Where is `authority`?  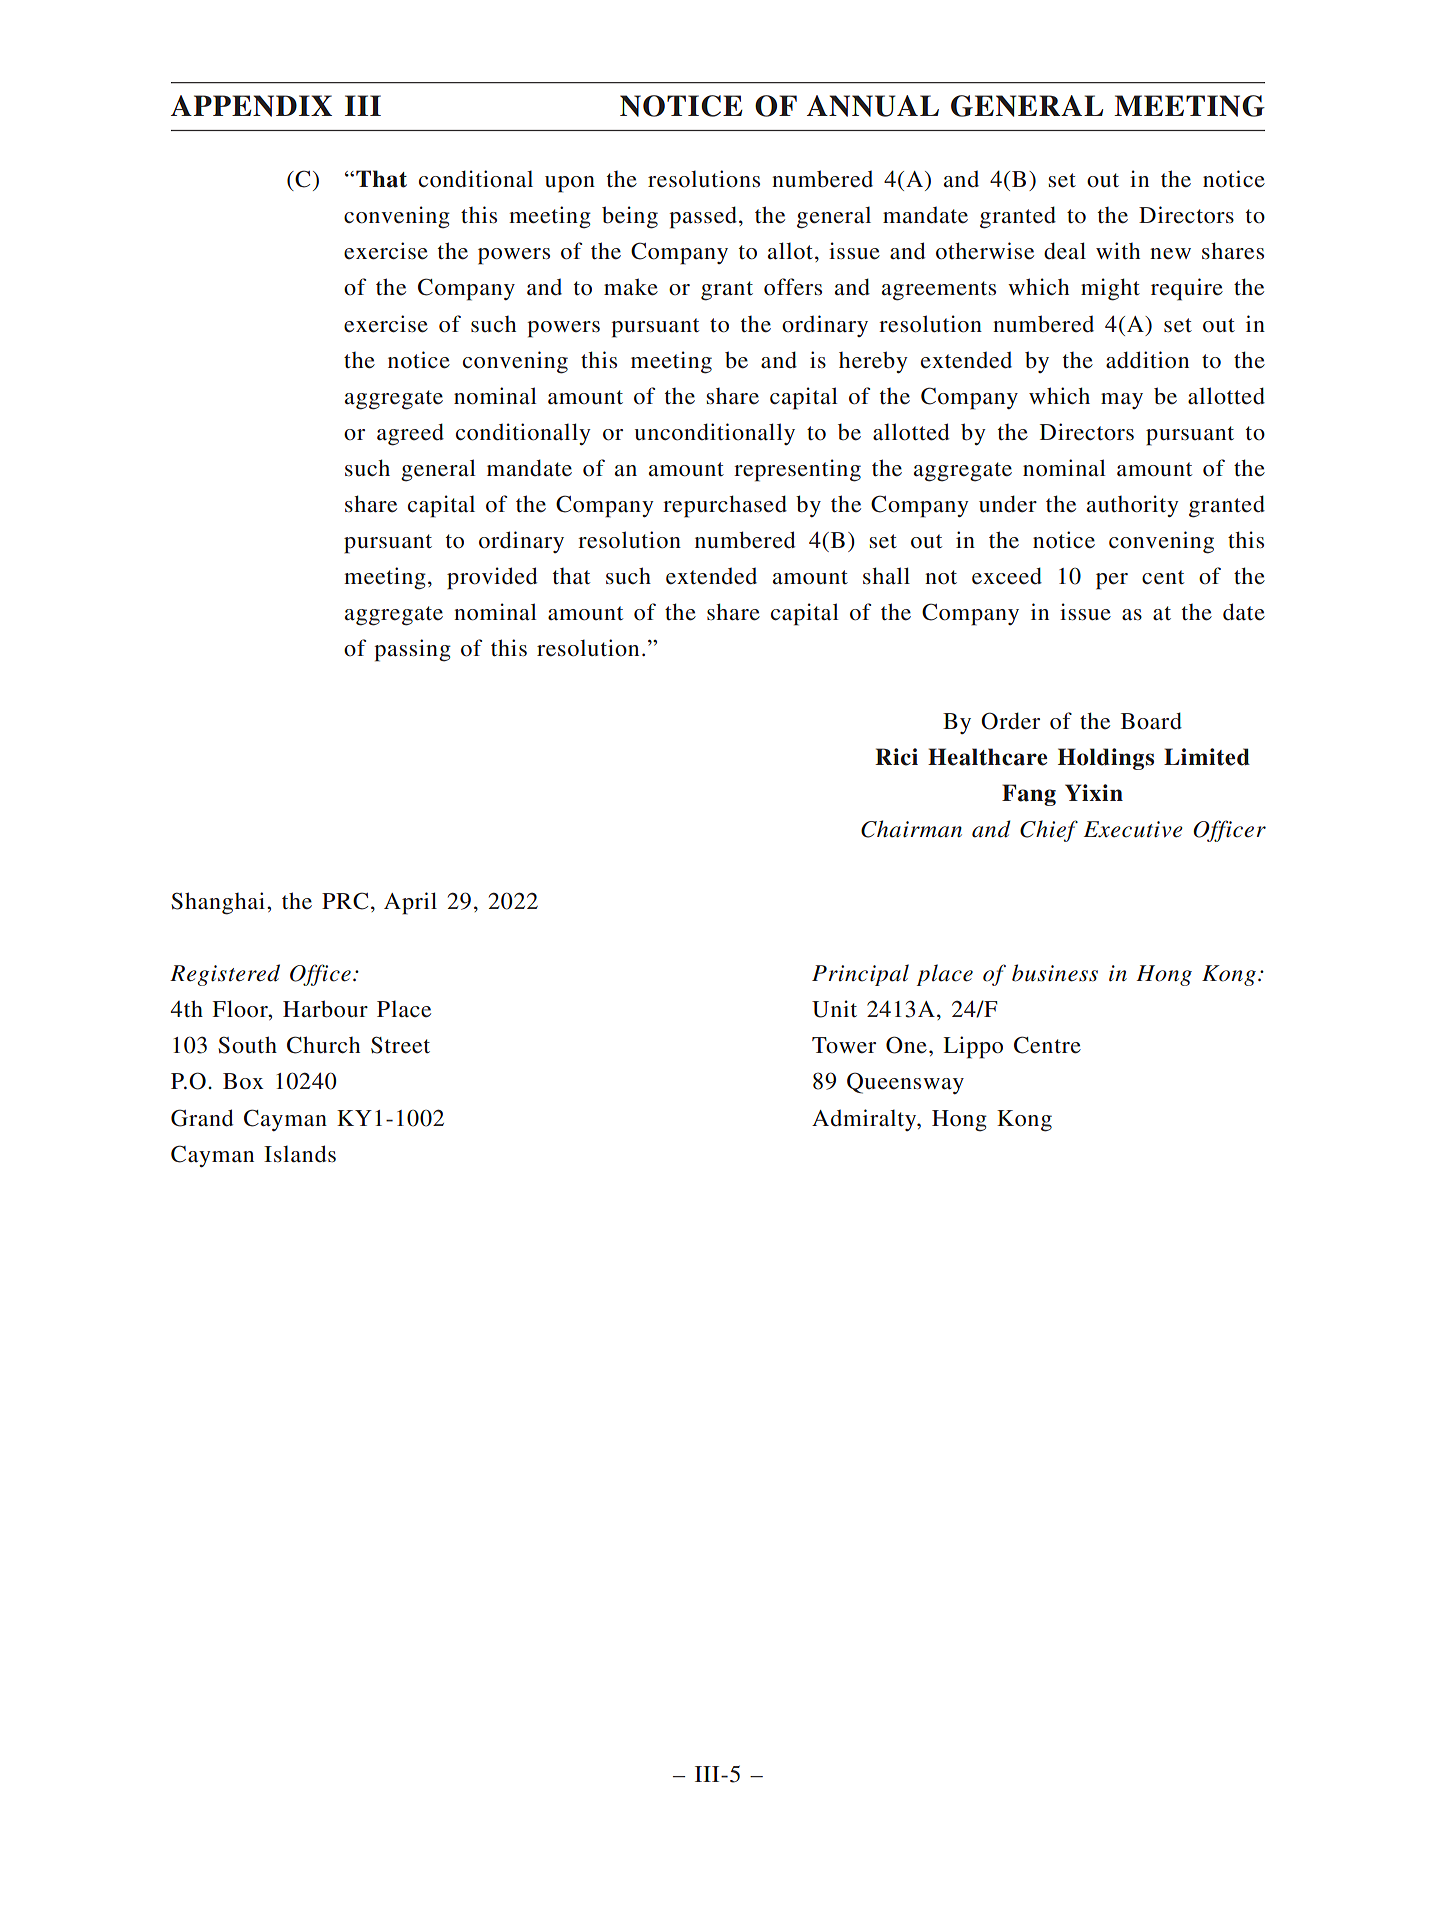 authority is located at coordinates (1133, 506).
